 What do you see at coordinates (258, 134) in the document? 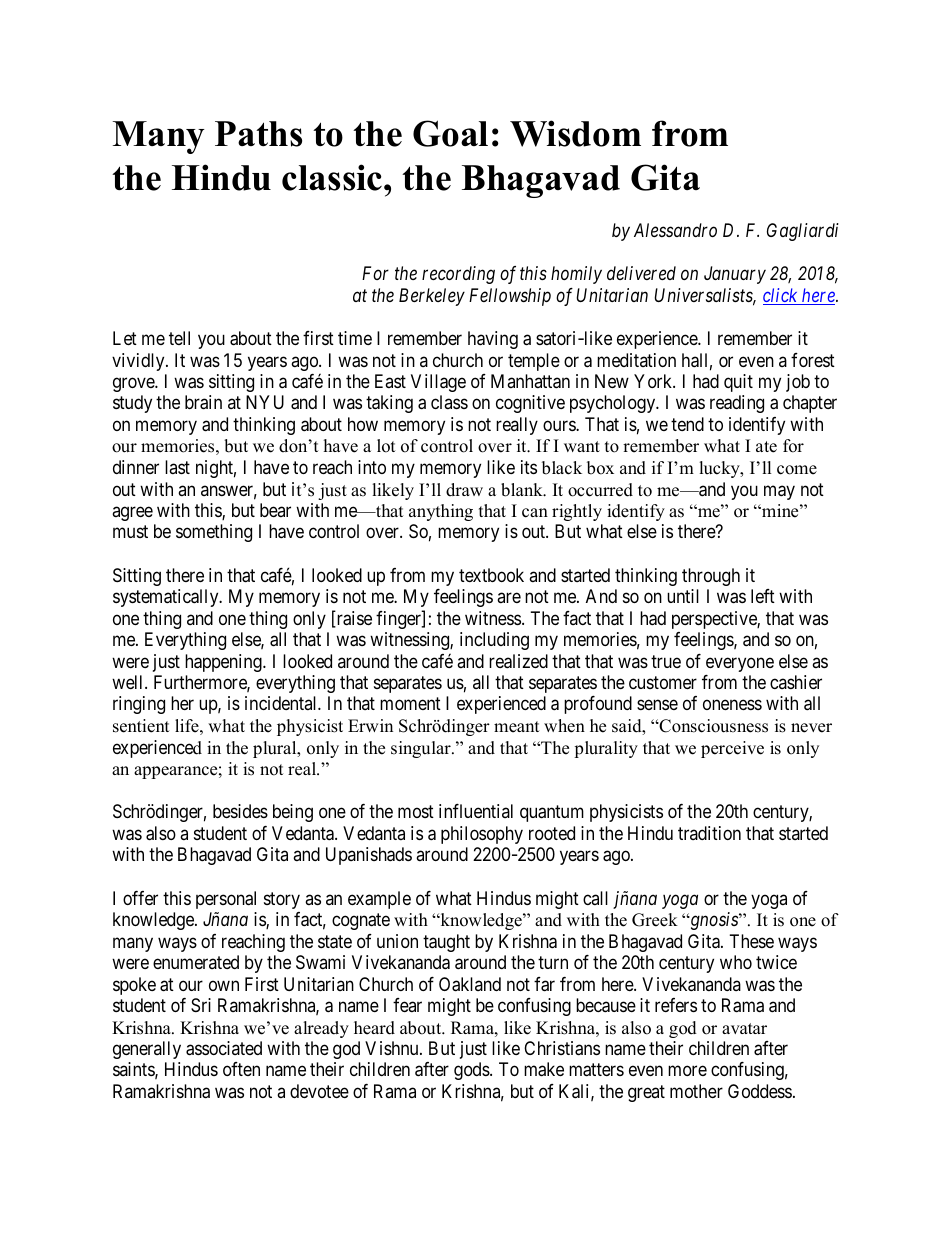
I see `Paths` at bounding box center [258, 134].
